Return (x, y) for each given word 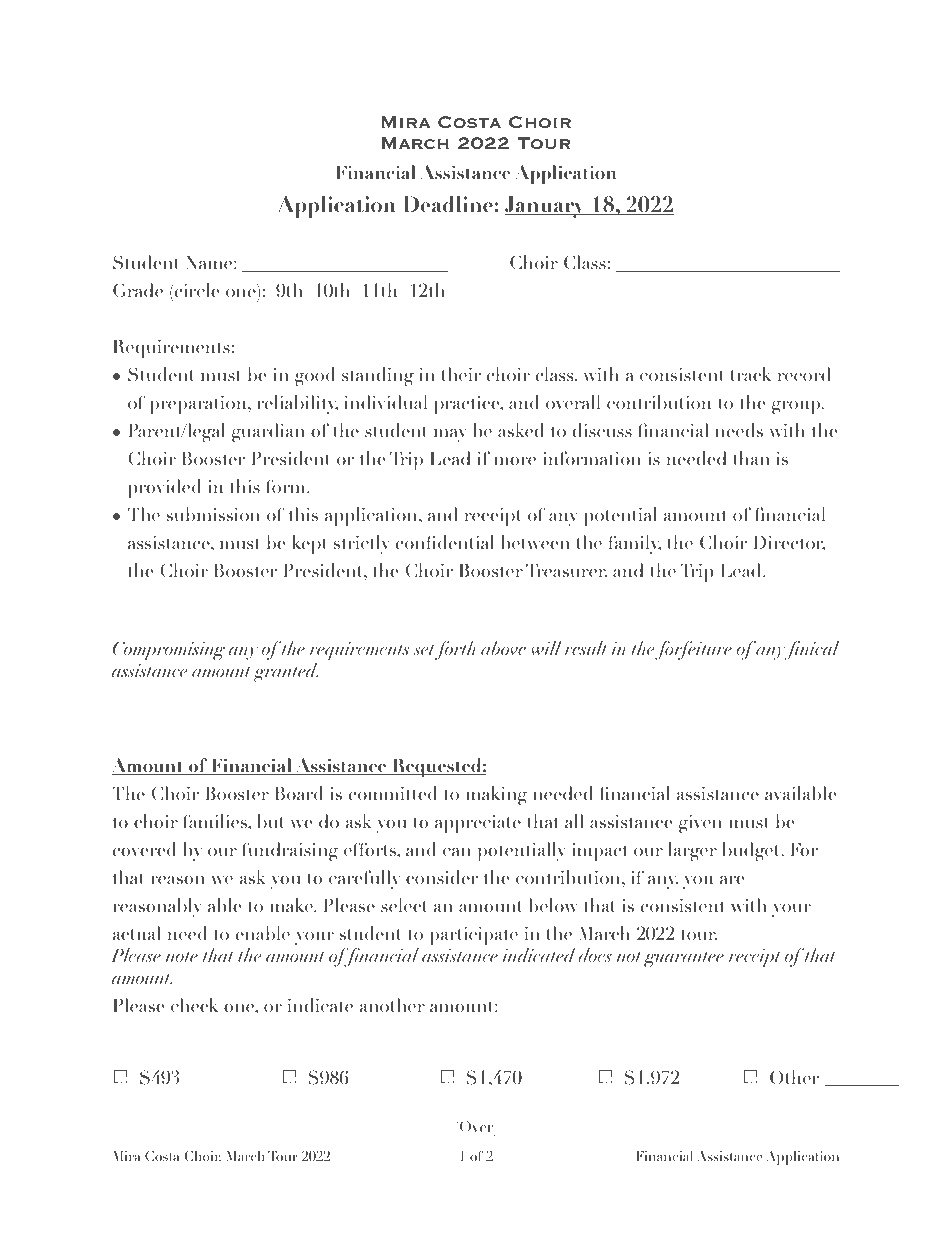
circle (196, 290)
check (194, 1005)
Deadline (448, 204)
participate (474, 936)
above (503, 648)
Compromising (169, 652)
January (546, 207)
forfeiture (693, 650)
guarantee (684, 960)
